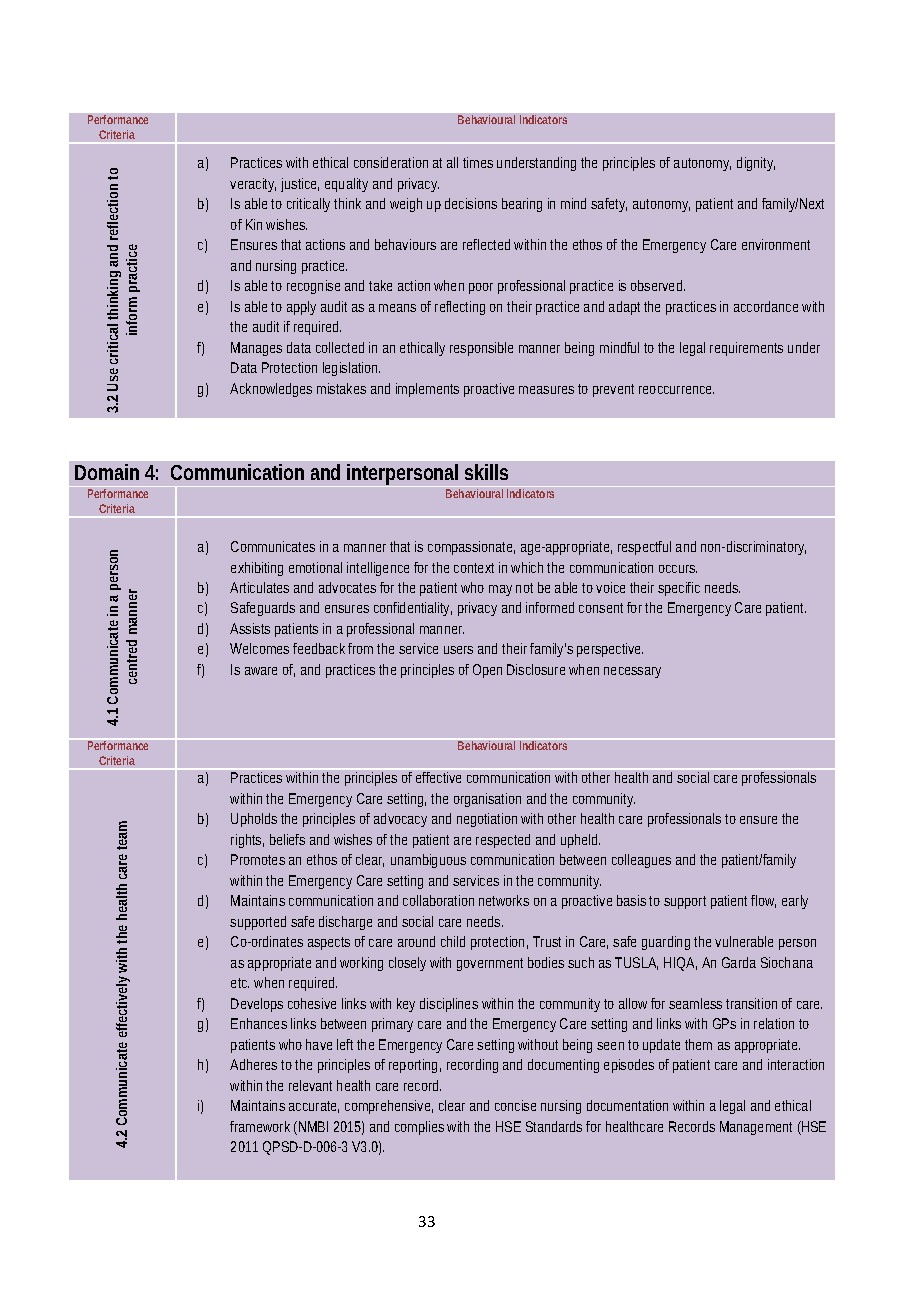 This screenshot has height=1308, width=924. What do you see at coordinates (756, 164) in the screenshot?
I see `dignity` at bounding box center [756, 164].
